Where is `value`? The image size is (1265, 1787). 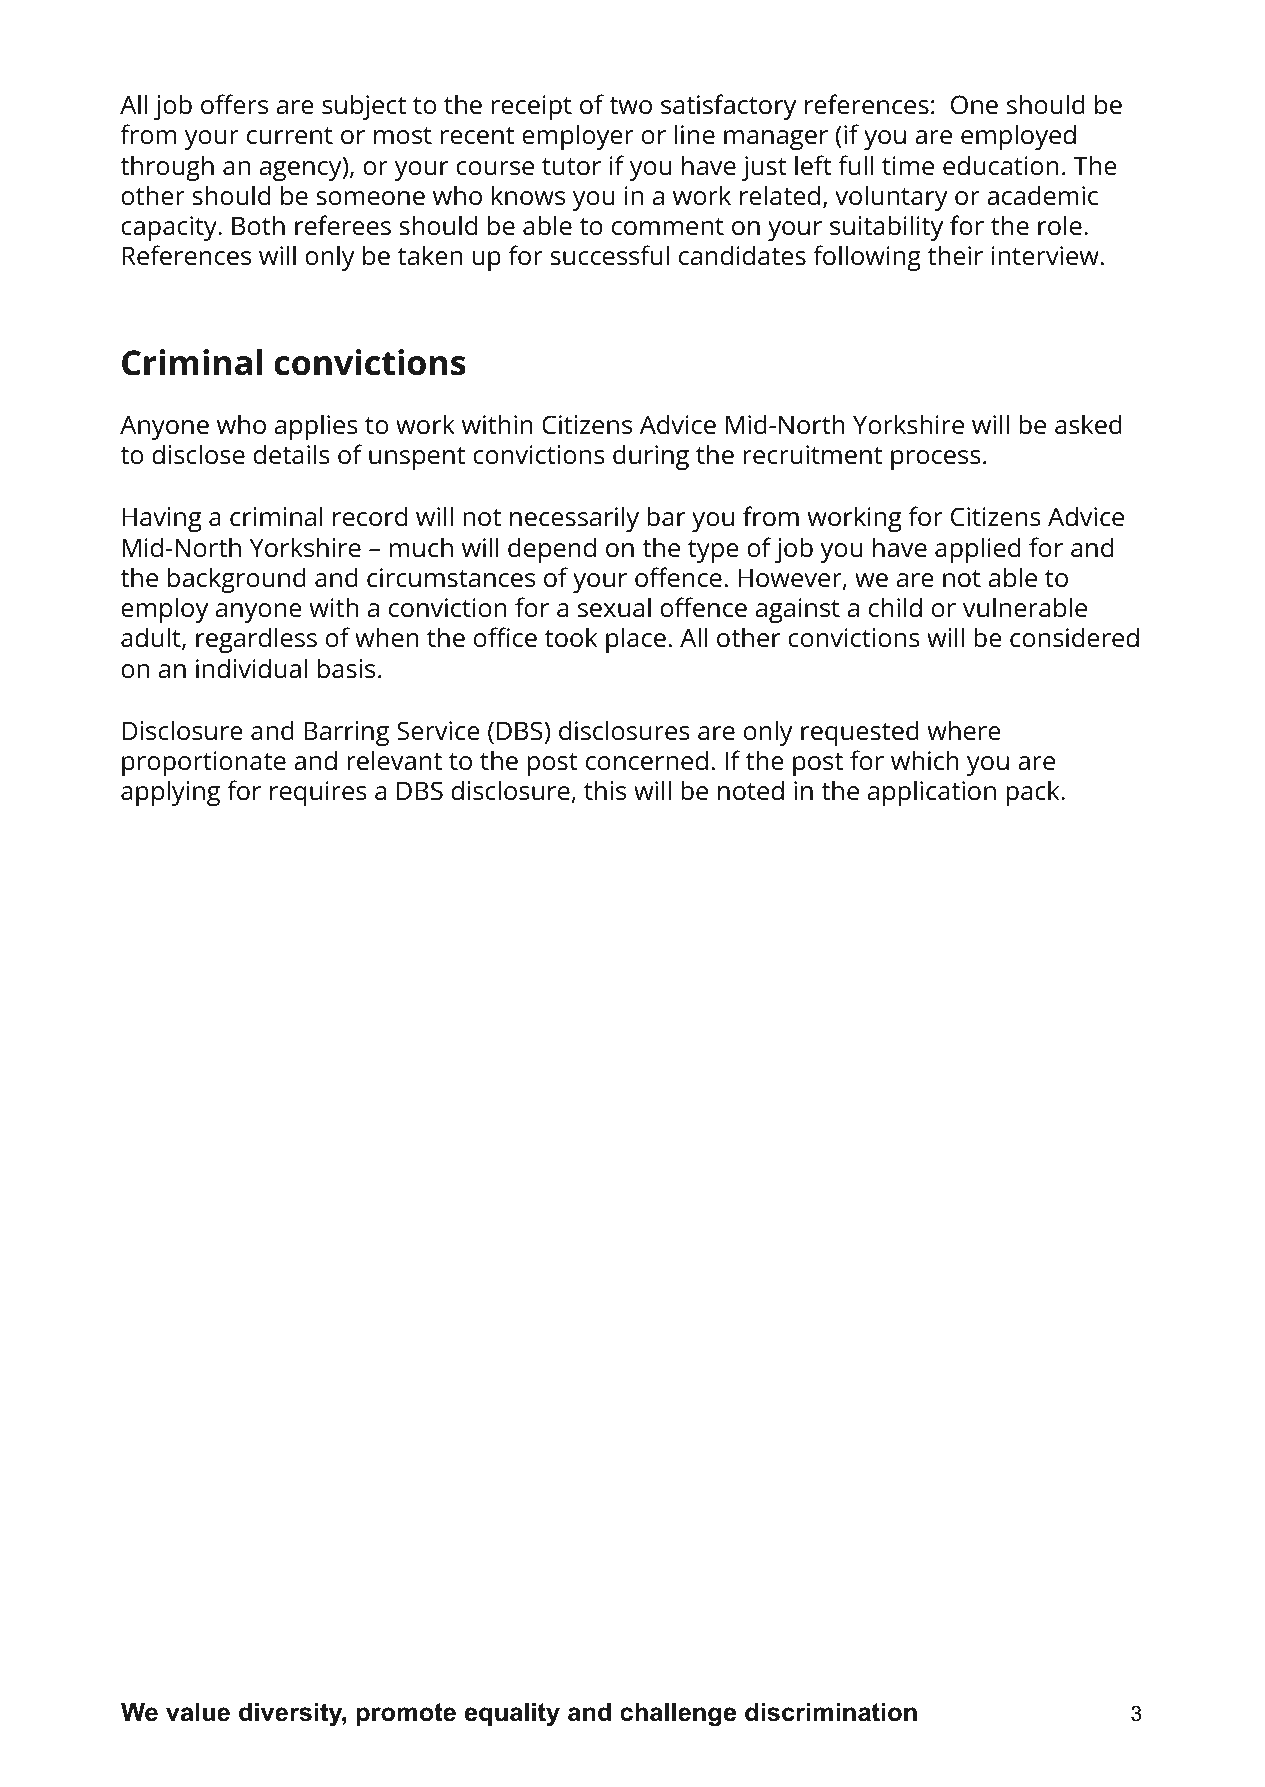 value is located at coordinates (198, 1712).
